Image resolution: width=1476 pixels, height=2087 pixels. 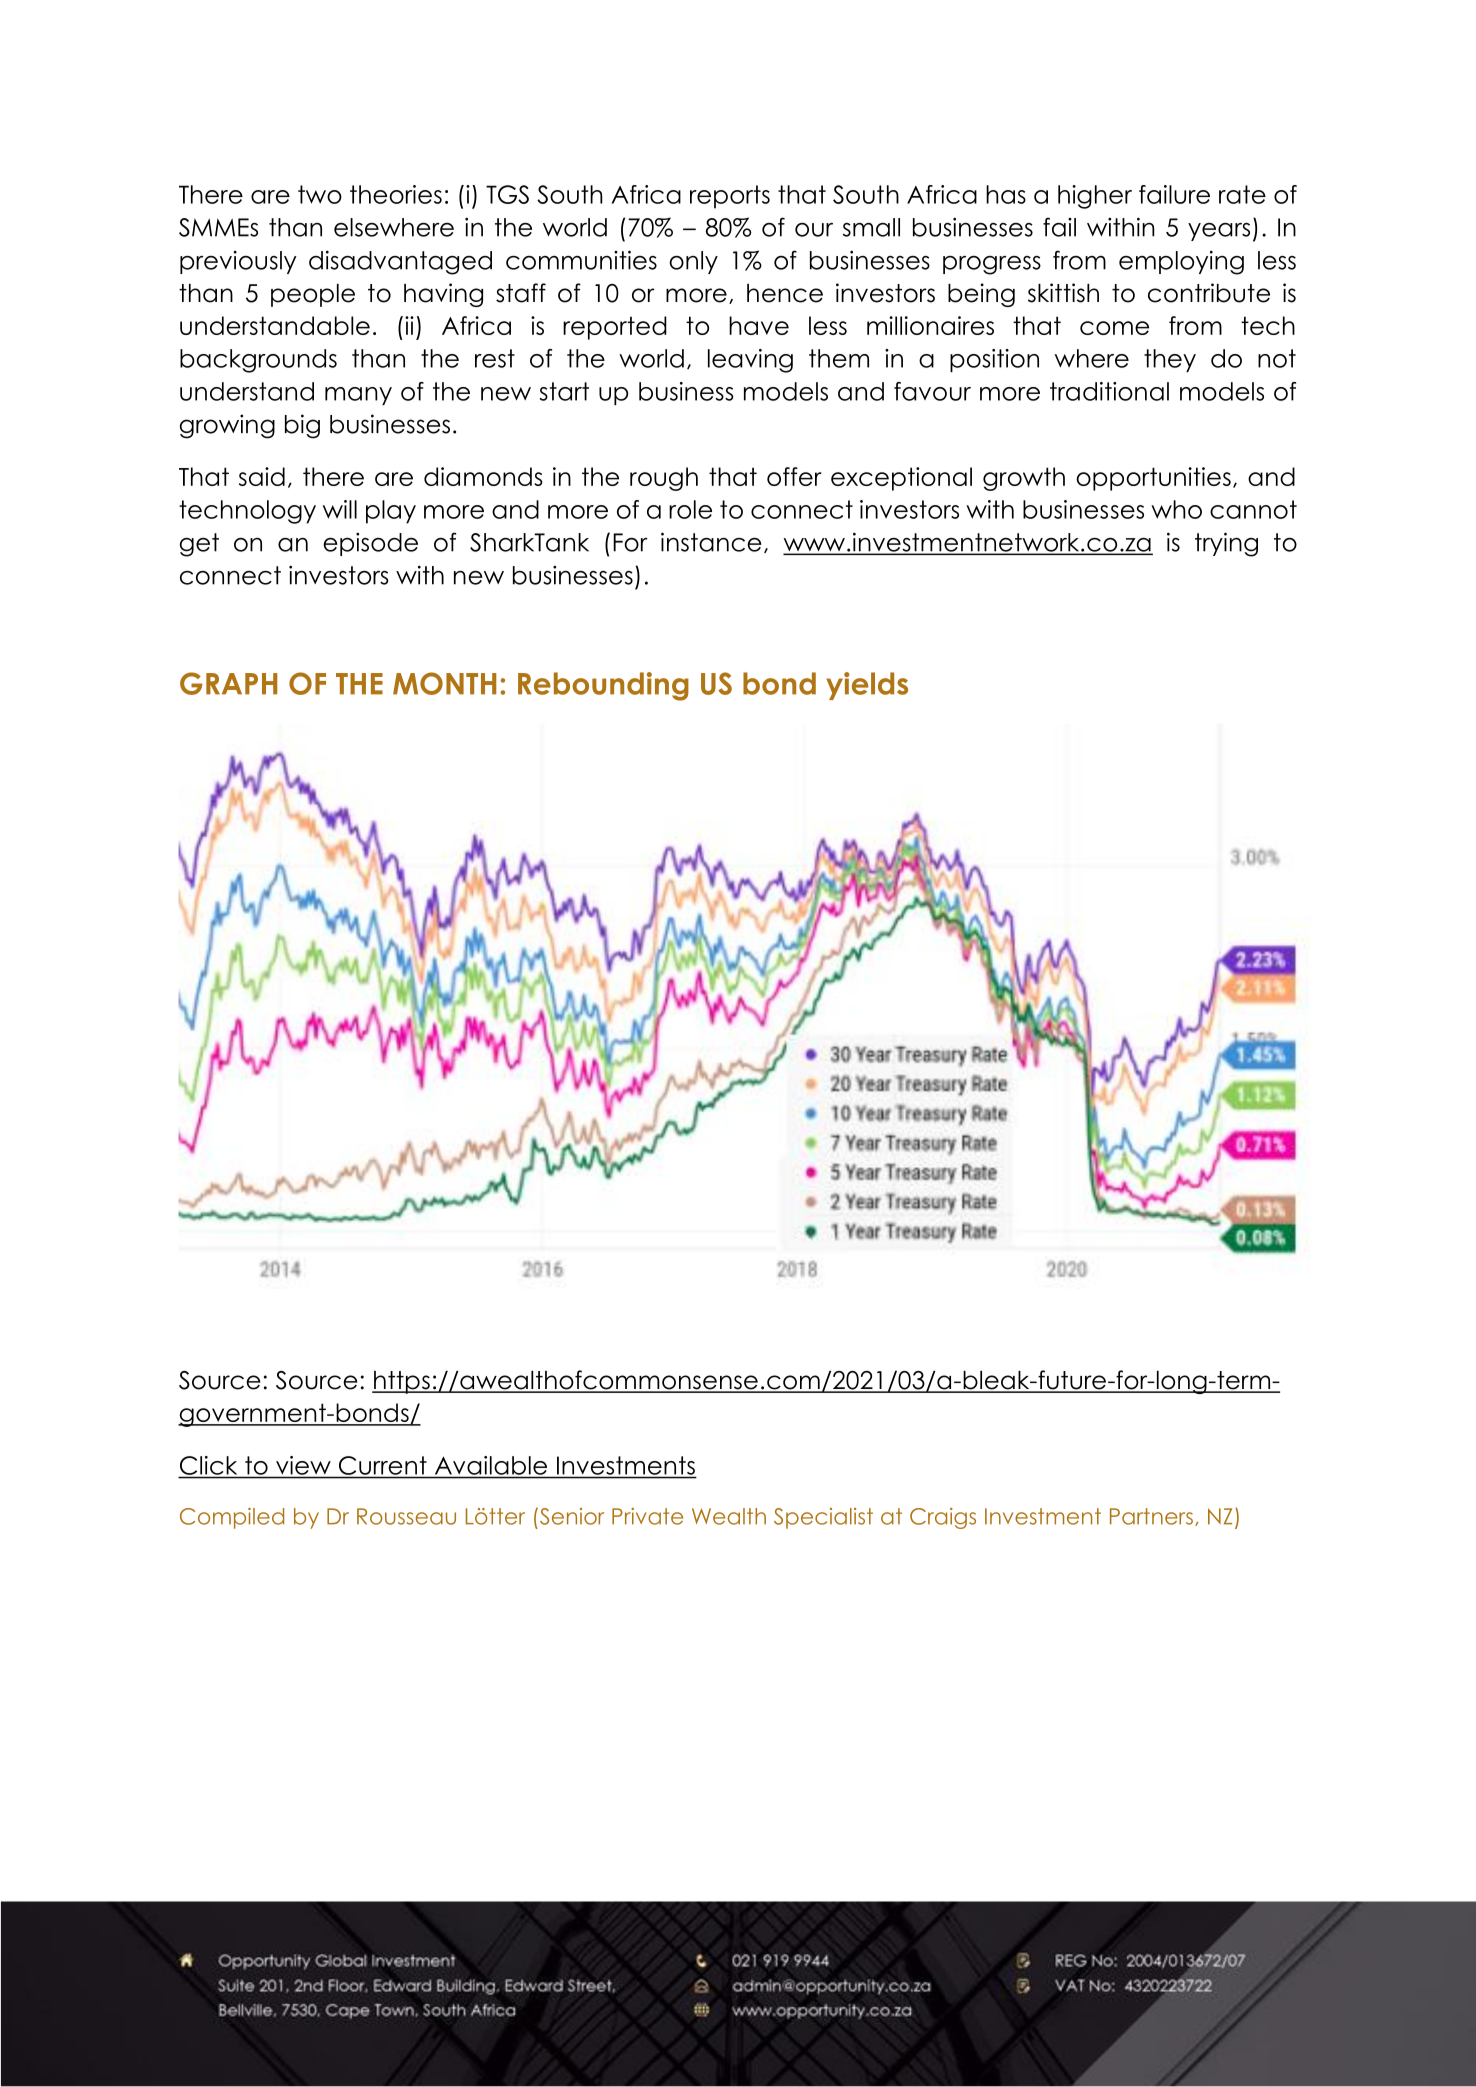 I want to click on Private, so click(x=647, y=1516).
